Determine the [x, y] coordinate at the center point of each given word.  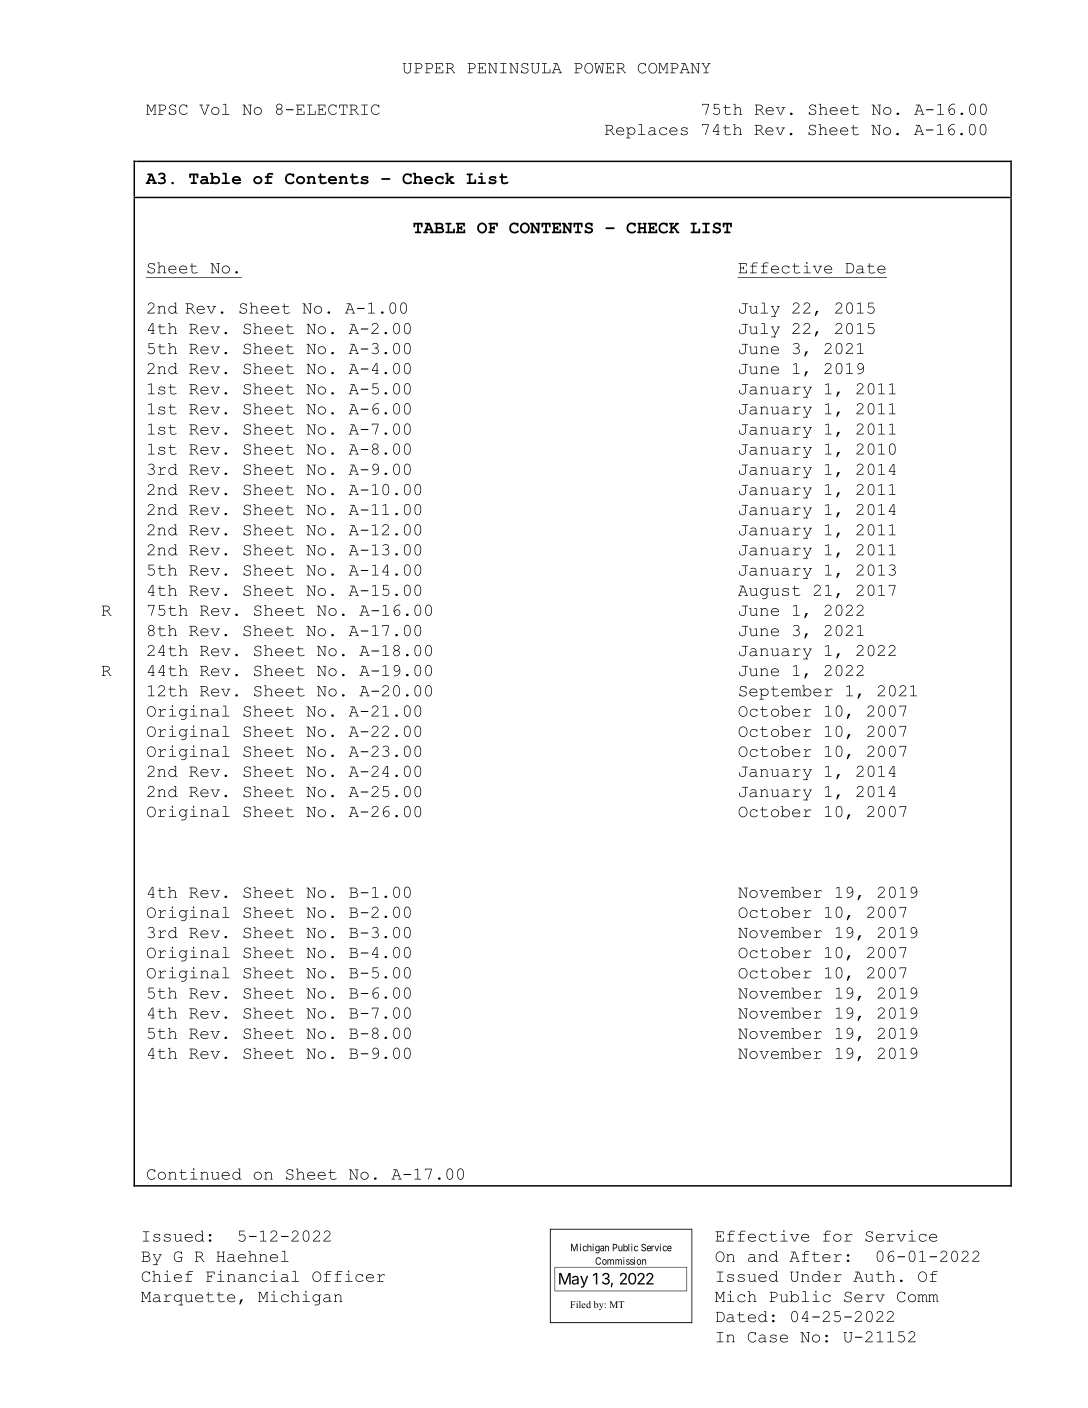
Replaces [646, 131]
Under [816, 1276]
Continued [194, 1174]
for [837, 1236]
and [763, 1256]
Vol [215, 109]
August [769, 592]
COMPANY [674, 68]
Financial [252, 1276]
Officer [348, 1276]
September [786, 692]
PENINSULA [514, 68]
